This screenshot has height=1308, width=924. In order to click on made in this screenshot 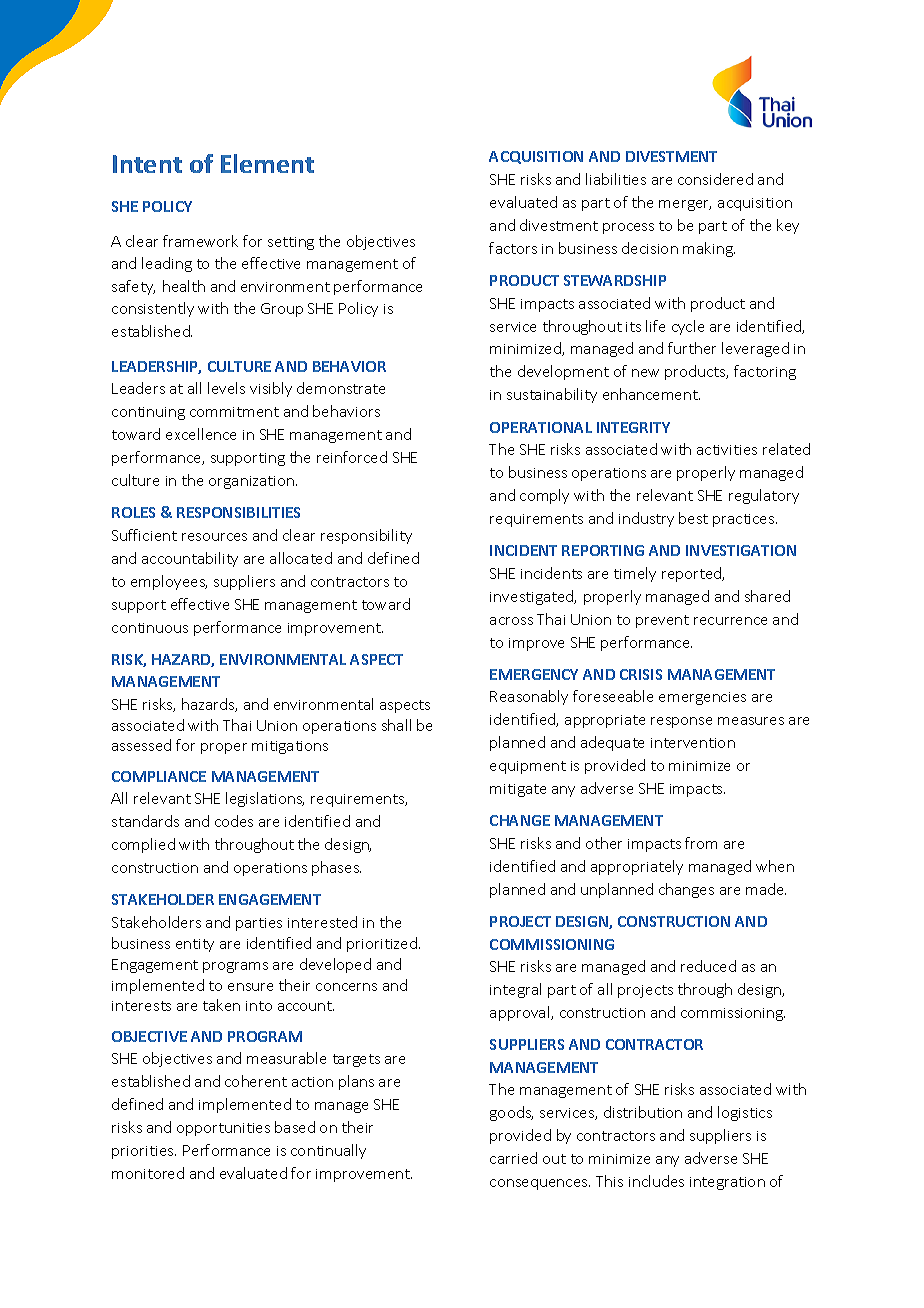, I will do `click(766, 889)`.
